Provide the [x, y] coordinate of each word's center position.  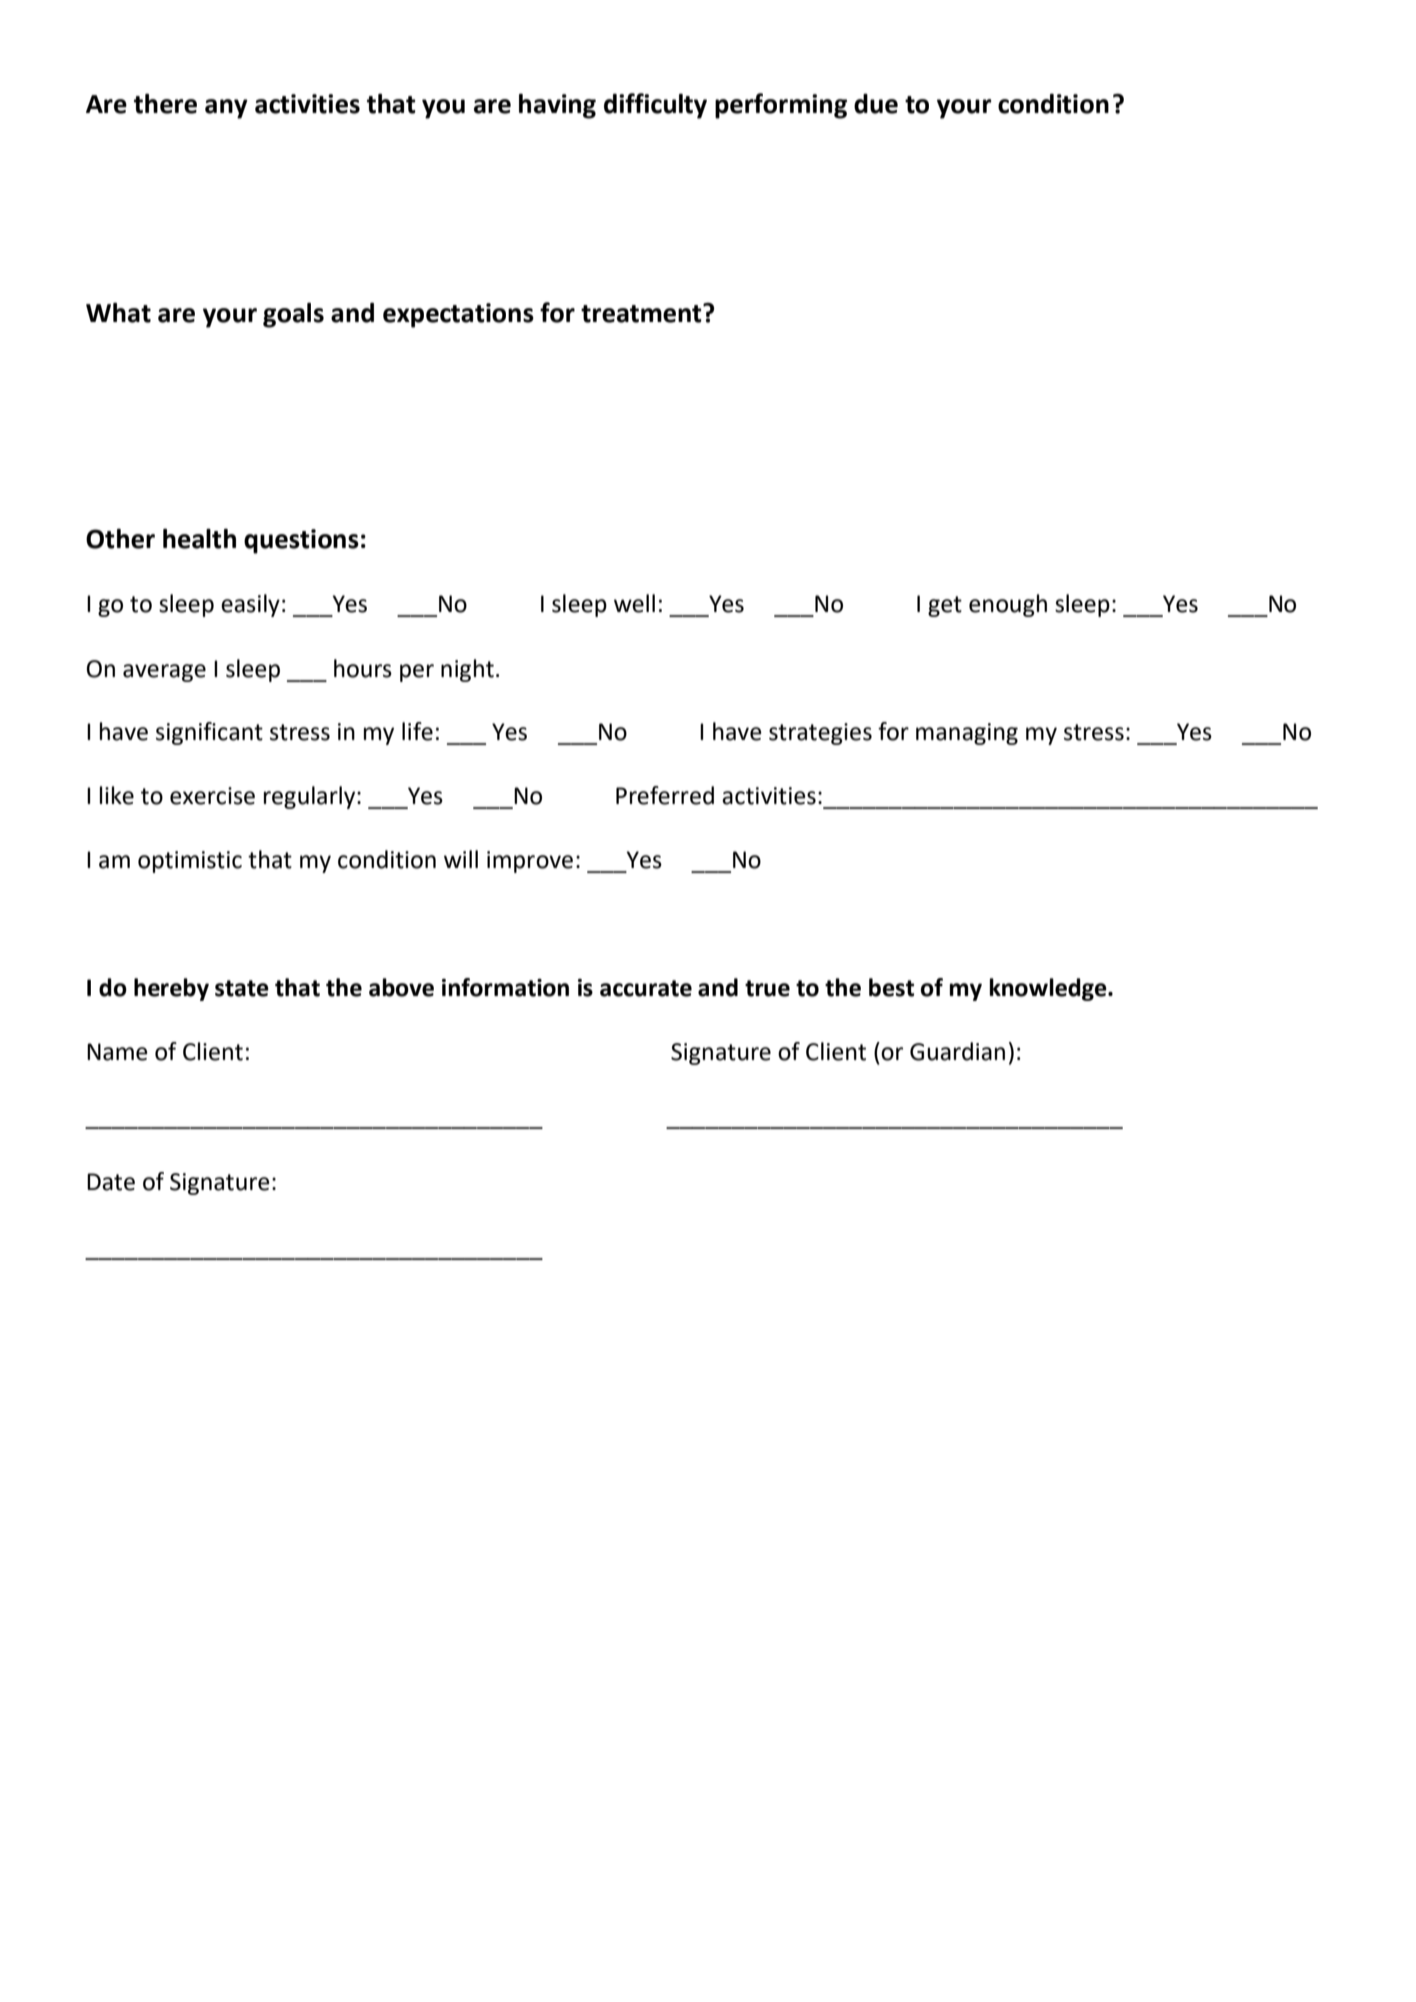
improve [530, 862]
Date [111, 1182]
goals [293, 315]
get [945, 606]
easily [250, 605]
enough [1008, 605]
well [634, 603]
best [891, 987]
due [876, 104]
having [557, 106]
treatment [642, 313]
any [226, 109]
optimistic [190, 862]
